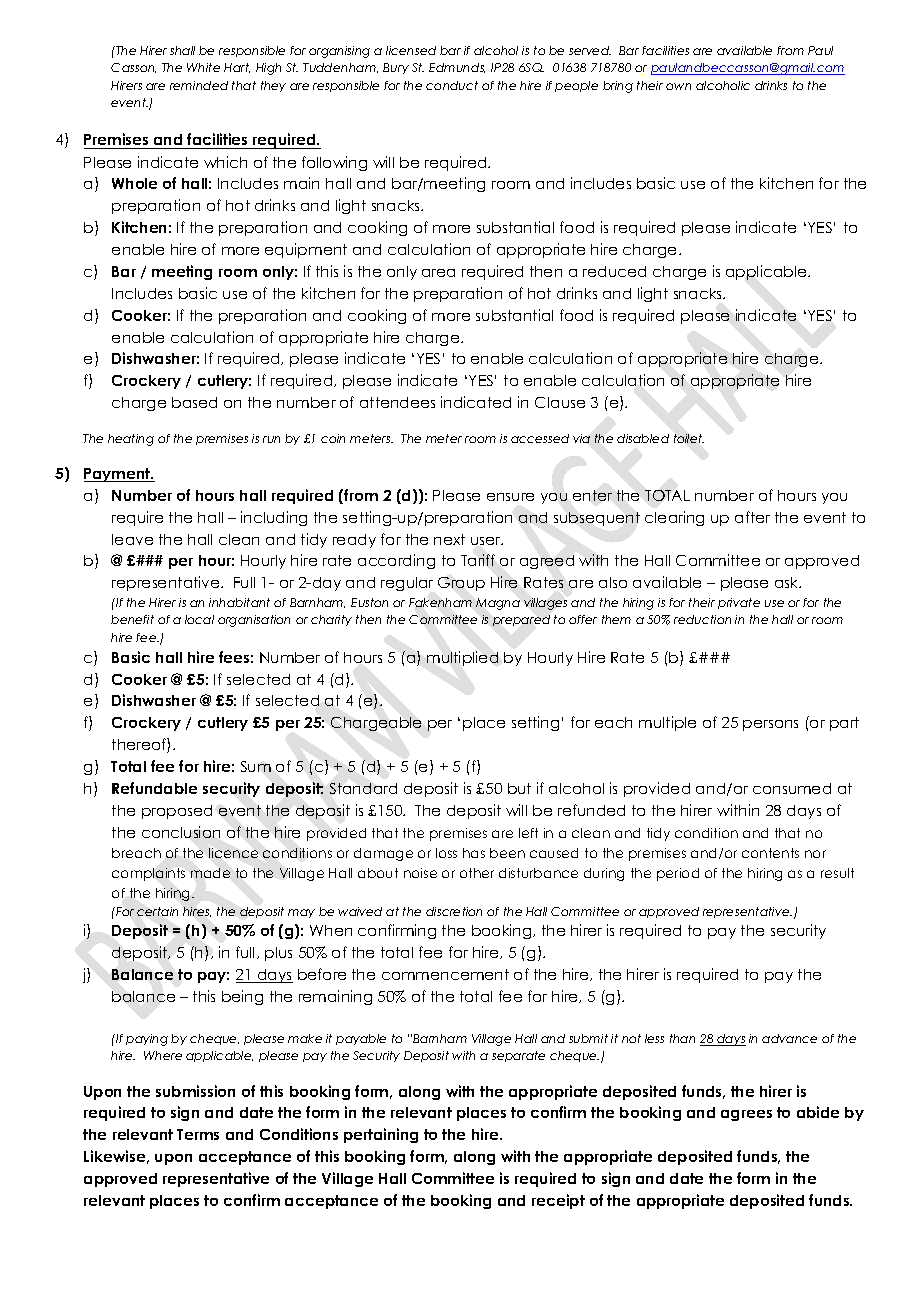  What do you see at coordinates (198, 1134) in the page?
I see `Terms` at bounding box center [198, 1134].
